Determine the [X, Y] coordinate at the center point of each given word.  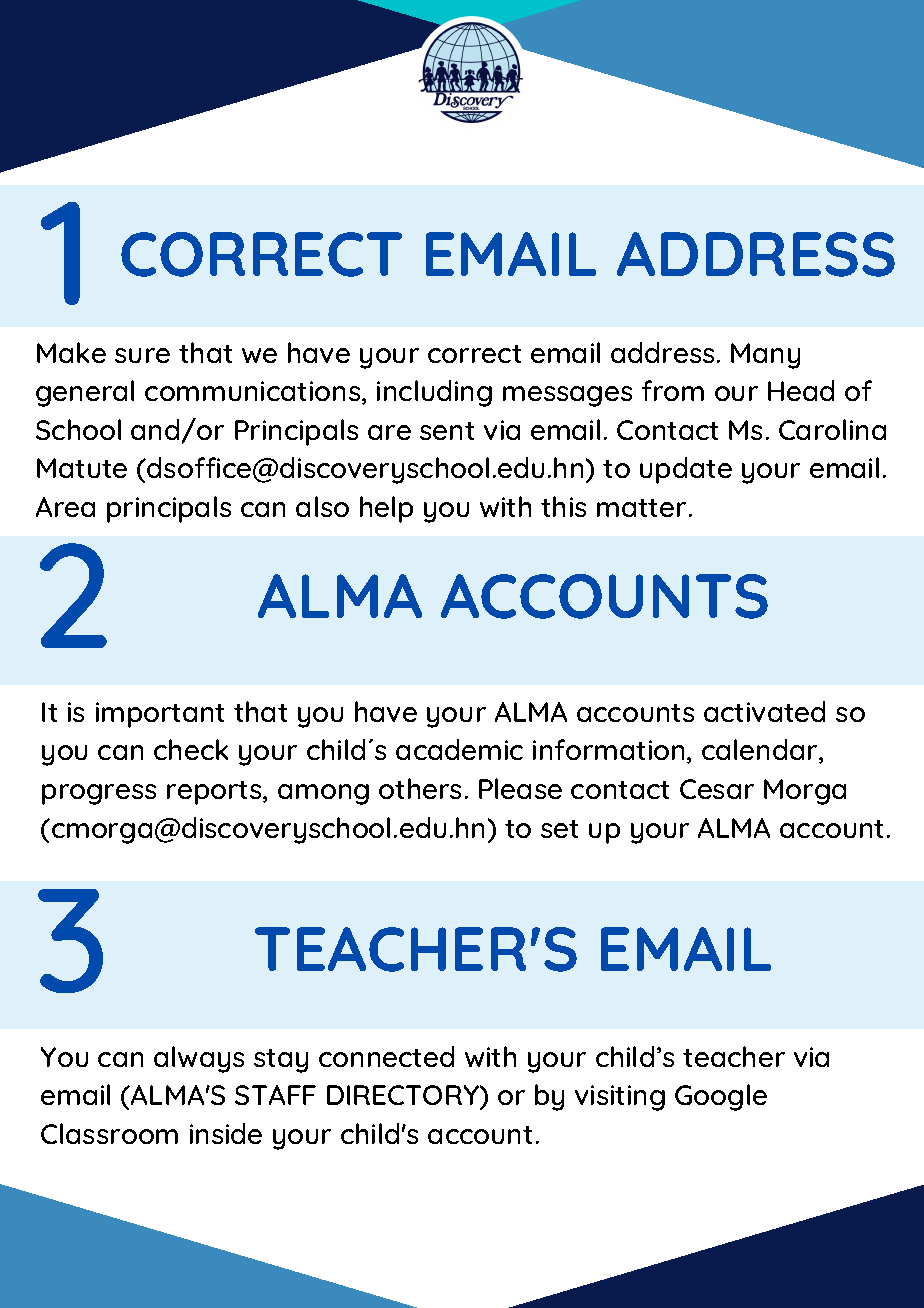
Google [721, 1097]
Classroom [109, 1133]
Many [765, 356]
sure [142, 355]
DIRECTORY [404, 1095]
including [434, 393]
